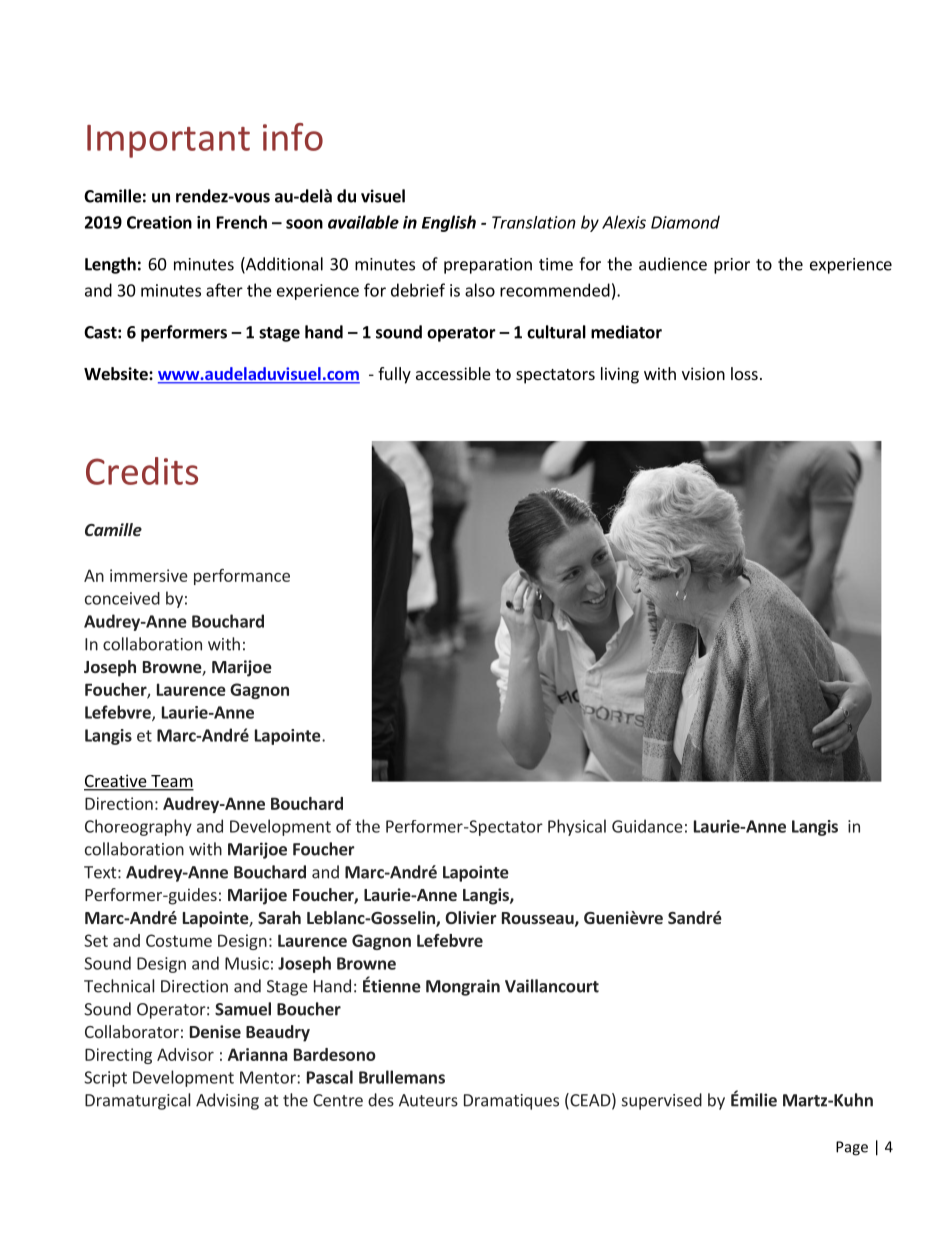 The width and height of the screenshot is (952, 1233). What do you see at coordinates (453, 373) in the screenshot?
I see `accessible` at bounding box center [453, 373].
